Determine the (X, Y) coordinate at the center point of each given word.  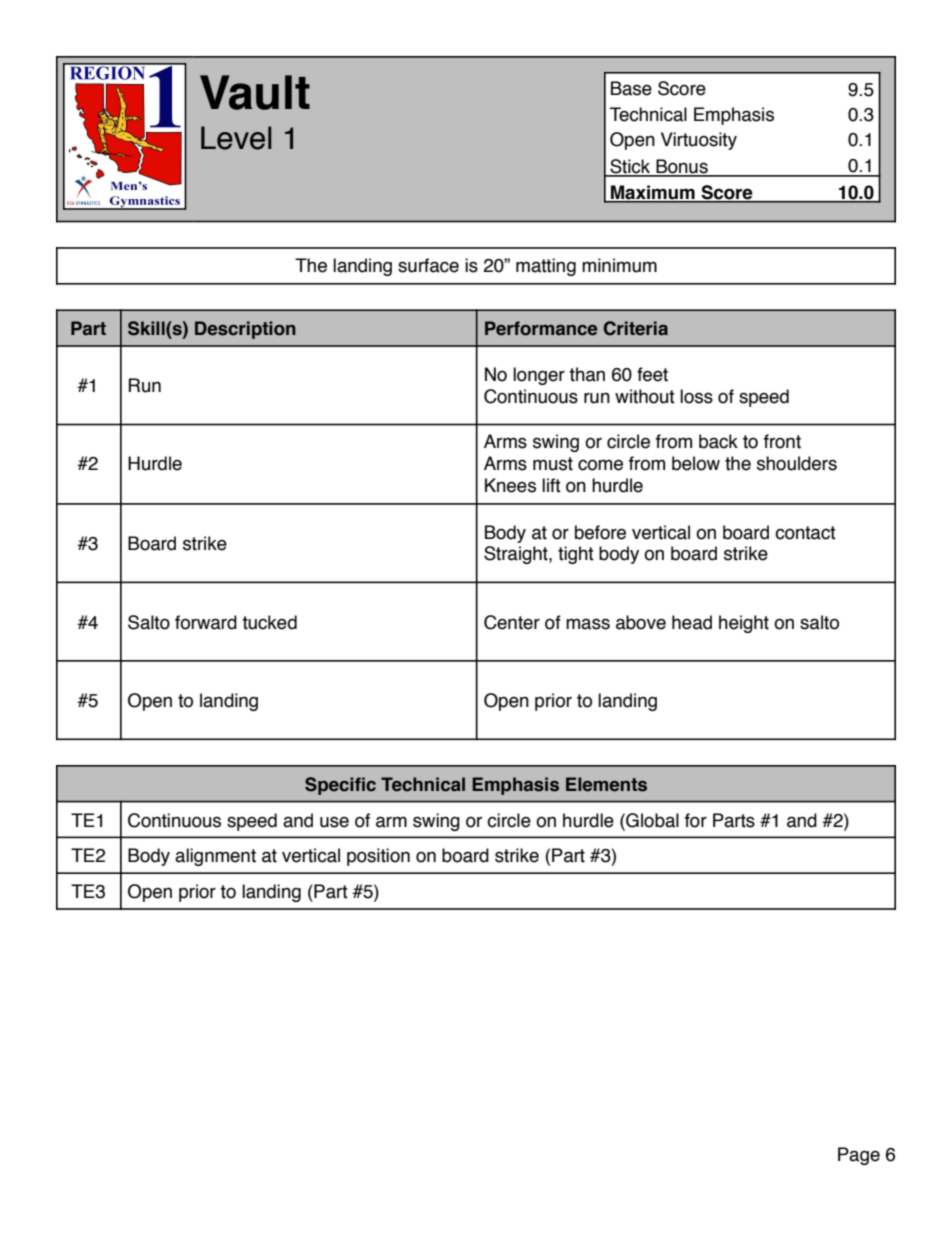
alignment (215, 857)
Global (651, 820)
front (782, 441)
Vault (255, 92)
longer (539, 376)
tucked (269, 622)
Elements (606, 784)
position (378, 857)
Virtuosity (699, 141)
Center (512, 622)
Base (631, 88)
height (744, 624)
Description (245, 330)
